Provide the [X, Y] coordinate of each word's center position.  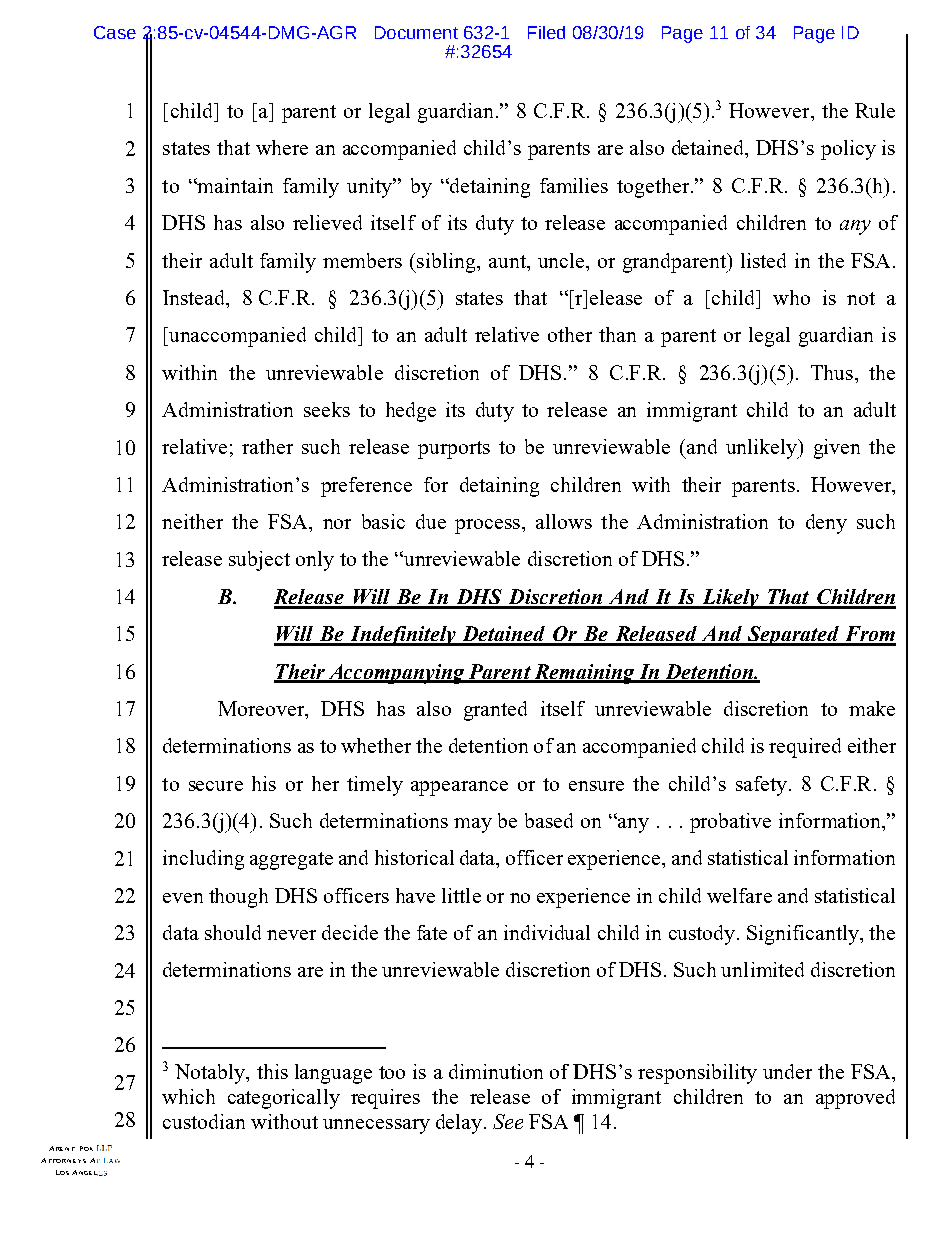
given [837, 449]
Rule [875, 110]
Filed [546, 32]
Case [115, 32]
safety [763, 786]
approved [855, 1099]
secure [216, 786]
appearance [459, 788]
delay [460, 1124]
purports [454, 450]
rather [267, 446]
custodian [204, 1121]
